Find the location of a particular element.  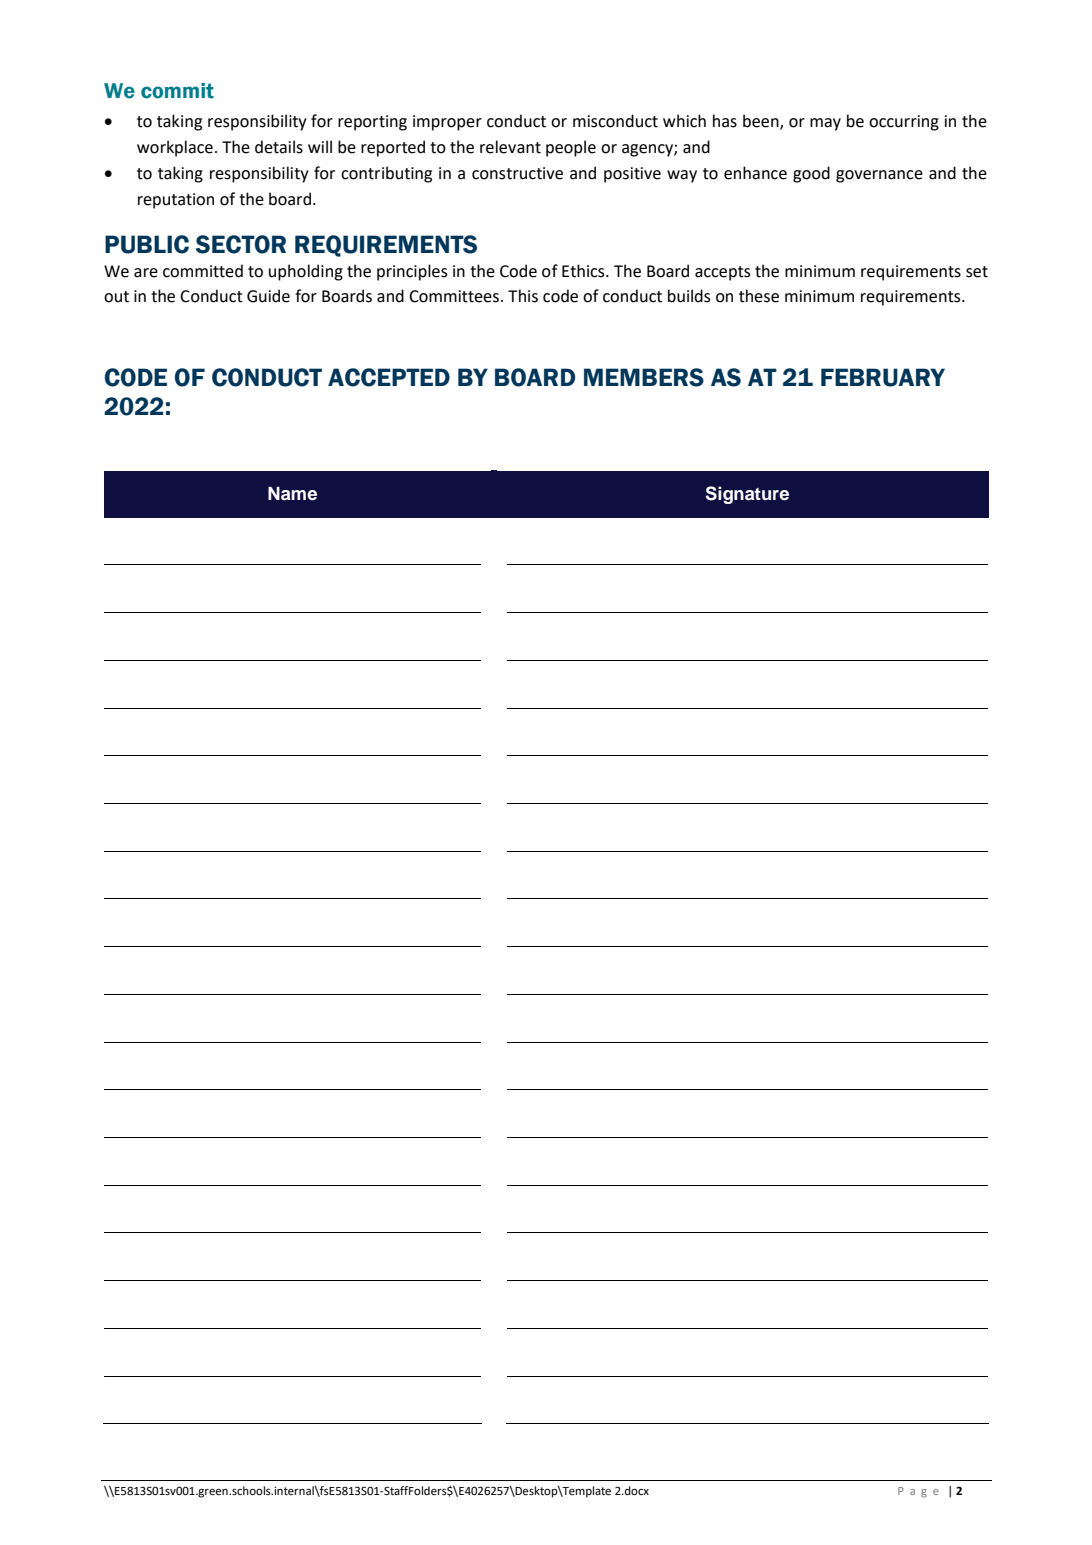

FEBRUARY is located at coordinates (883, 377).
